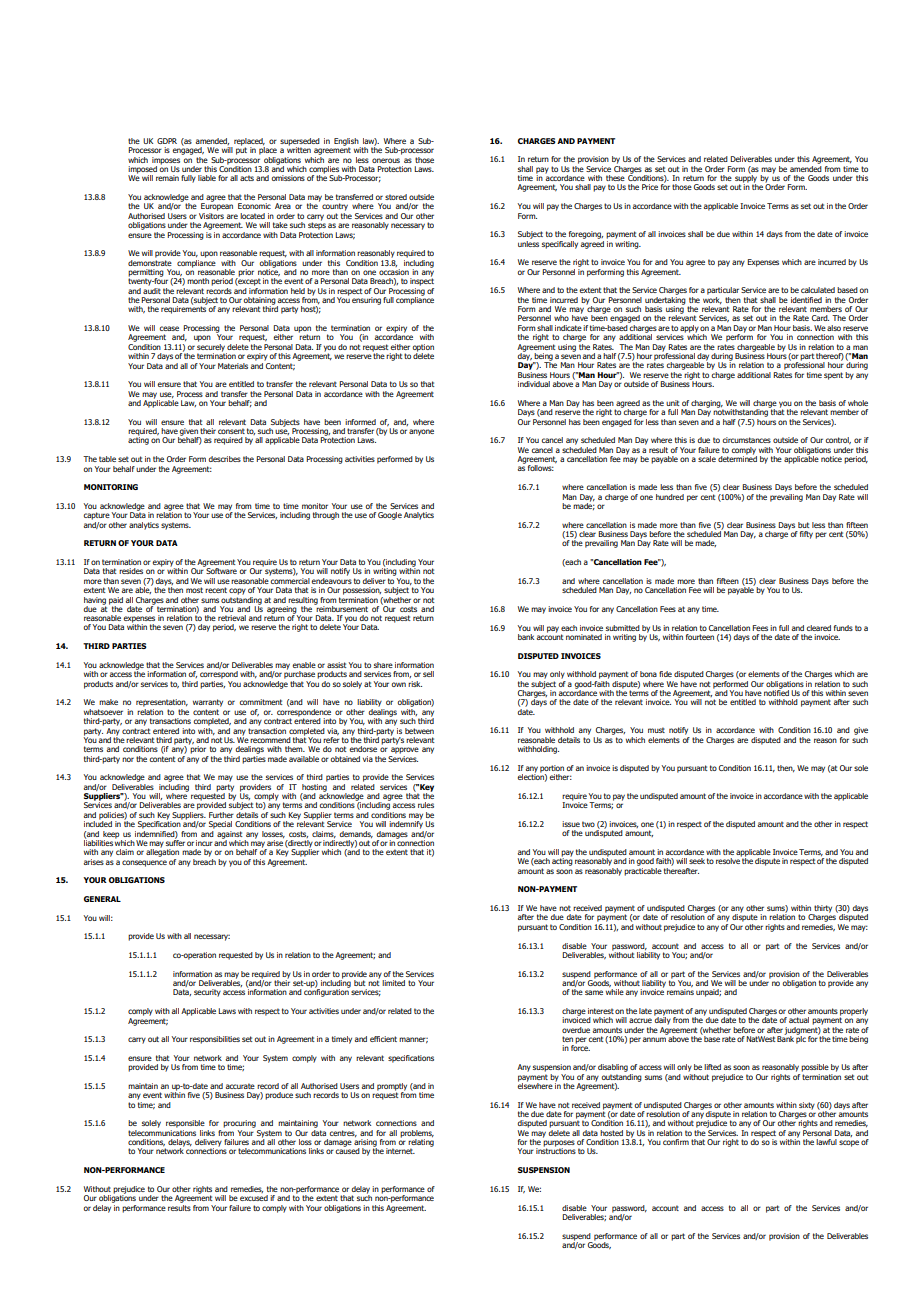 The width and height of the screenshot is (924, 1307). I want to click on stored, so click(396, 197).
